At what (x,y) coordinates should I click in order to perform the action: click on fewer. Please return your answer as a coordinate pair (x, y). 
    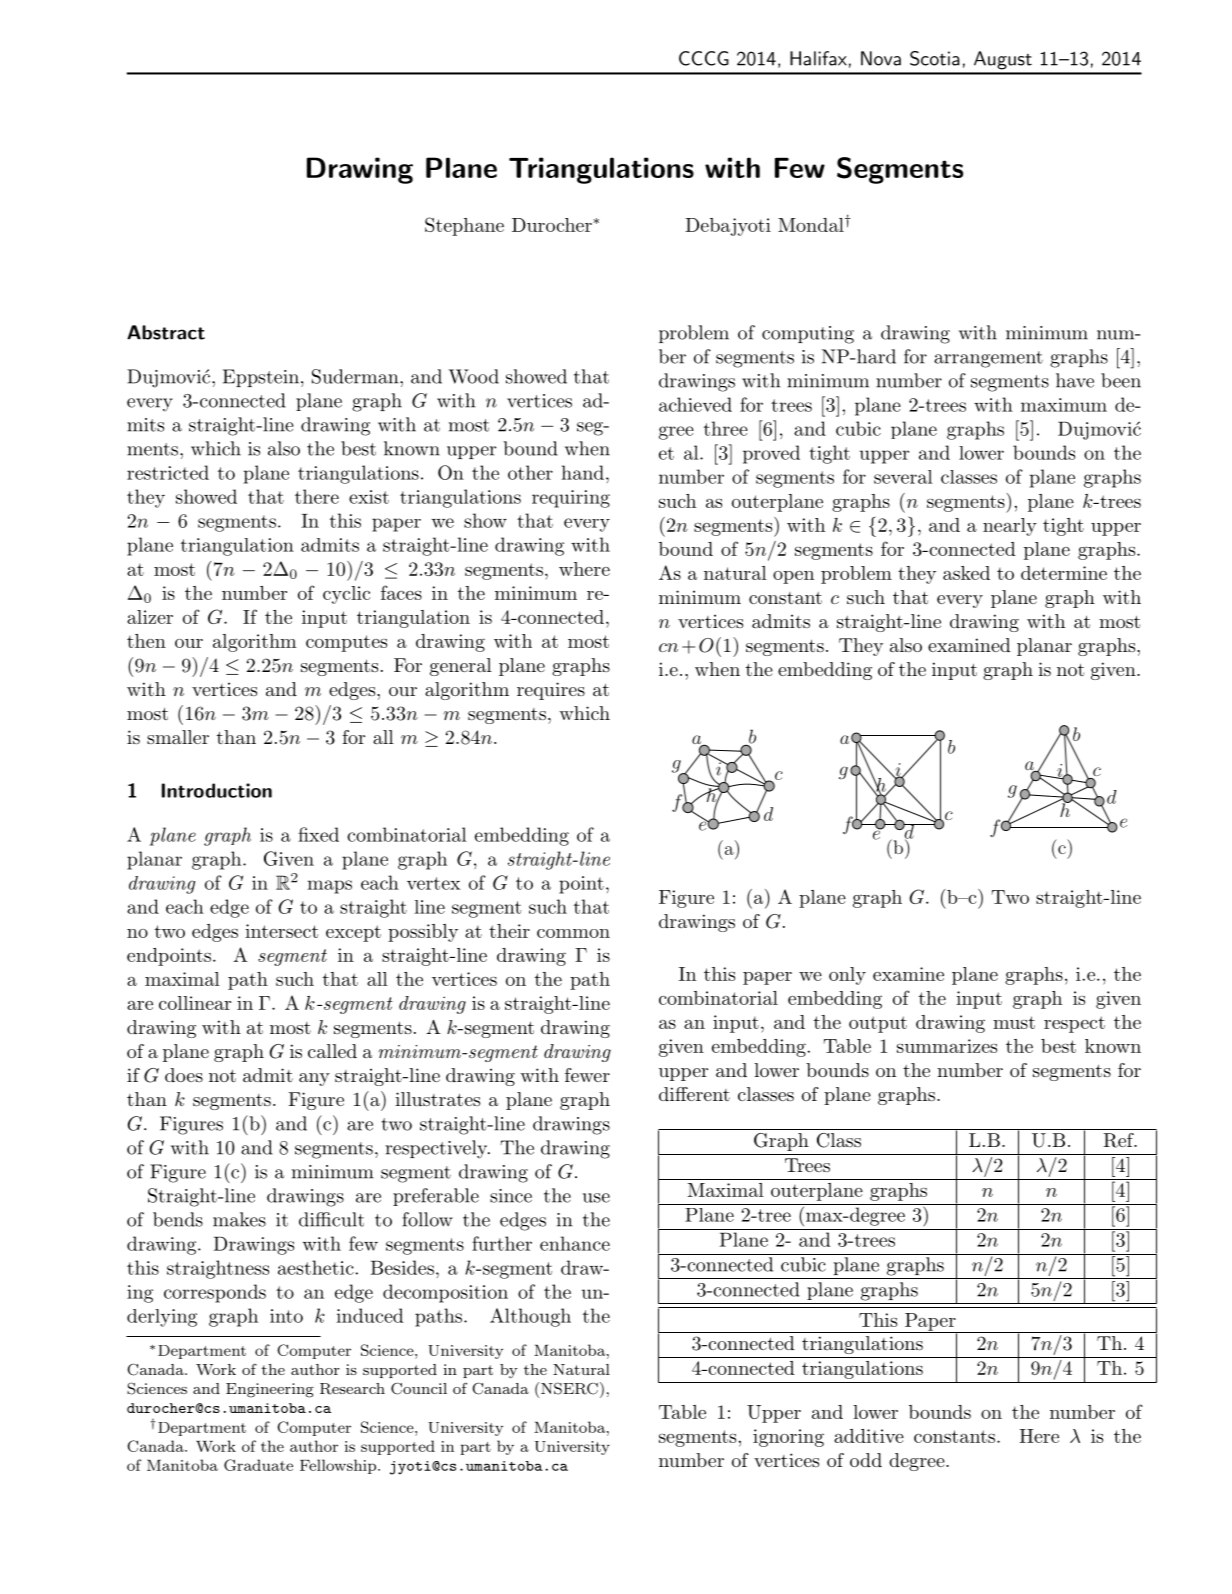
    Looking at the image, I should click on (587, 1075).
